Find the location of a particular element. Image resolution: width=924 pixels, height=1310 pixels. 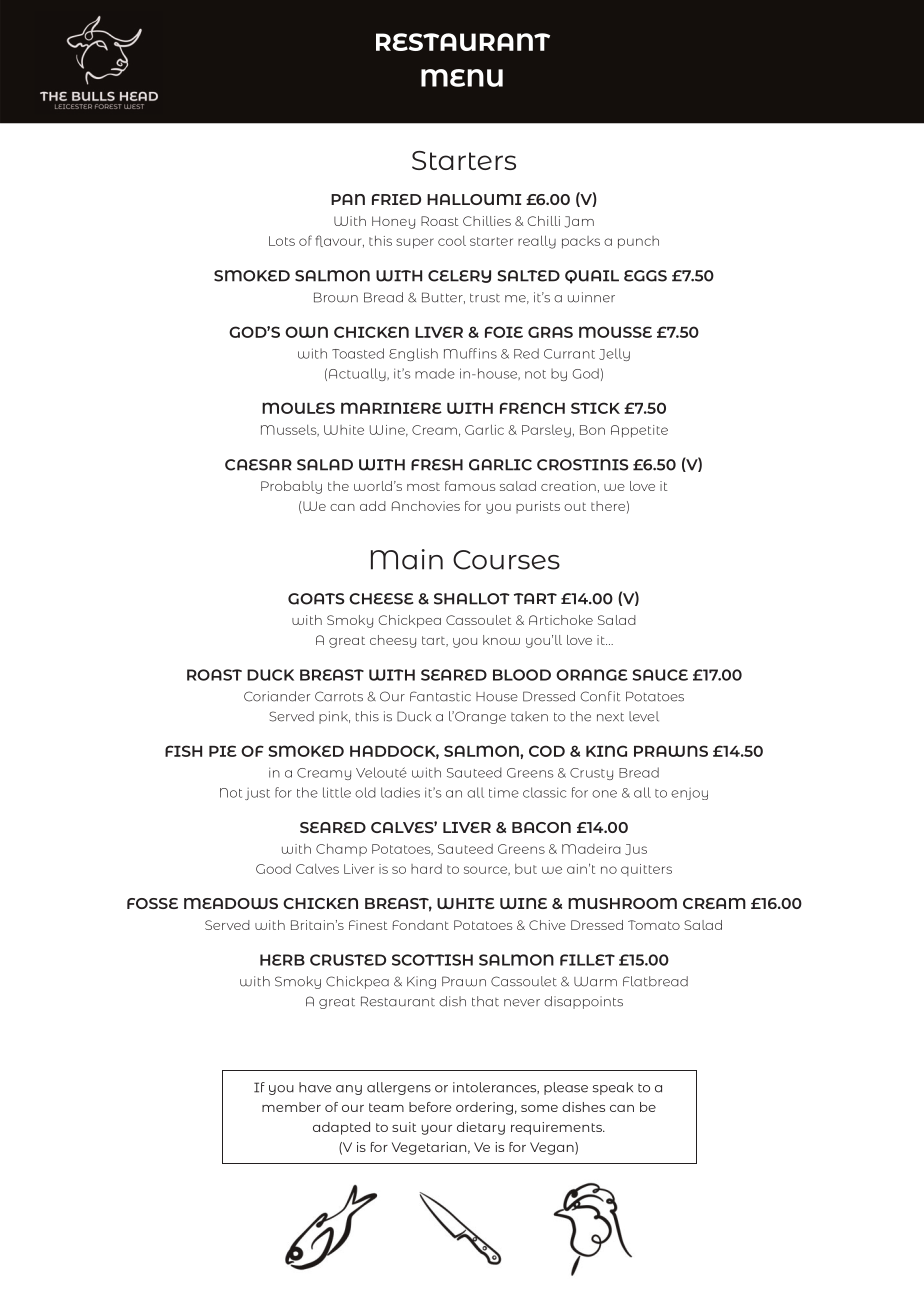

GOATS is located at coordinates (316, 599).
